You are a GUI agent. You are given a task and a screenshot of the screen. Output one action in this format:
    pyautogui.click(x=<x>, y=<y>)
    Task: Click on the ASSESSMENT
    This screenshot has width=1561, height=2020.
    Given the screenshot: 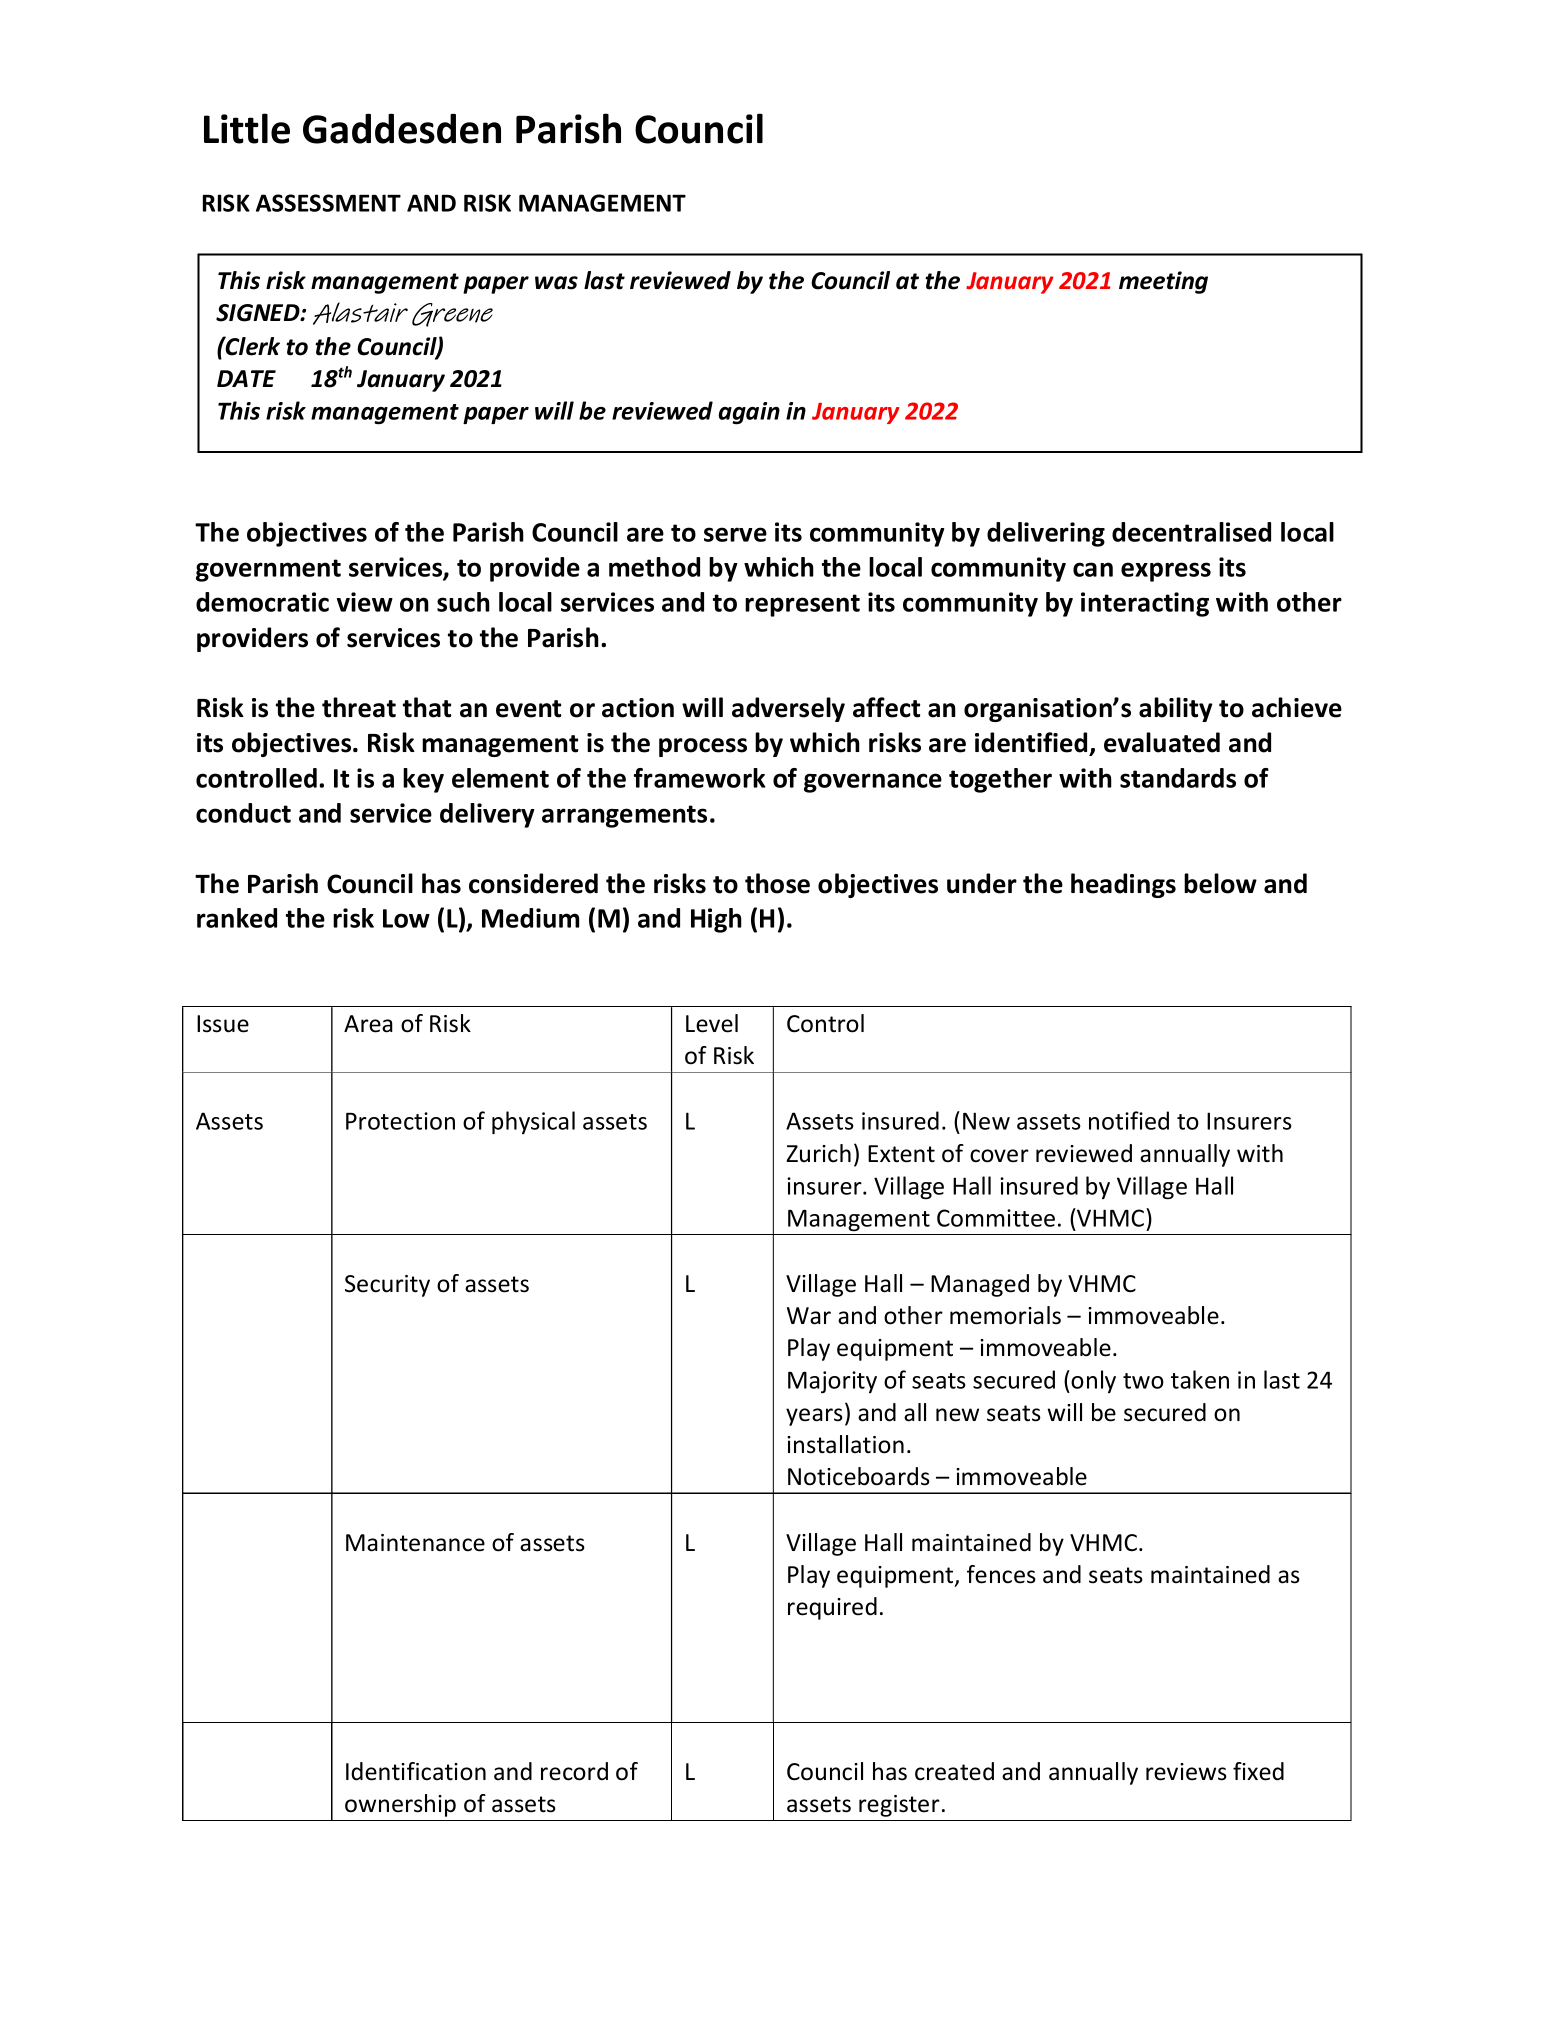 What is the action you would take?
    pyautogui.click(x=328, y=203)
